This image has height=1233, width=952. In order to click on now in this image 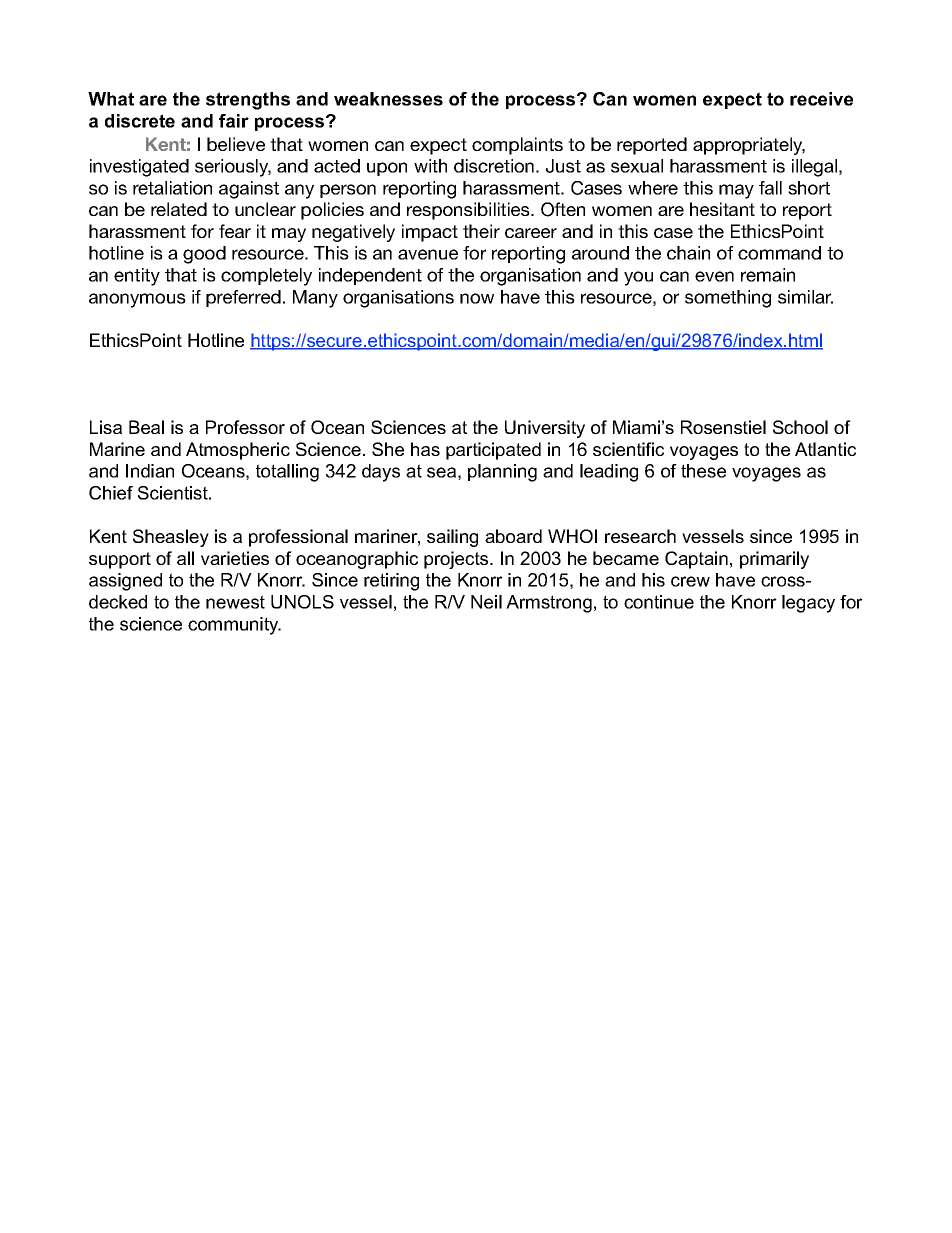, I will do `click(477, 298)`.
